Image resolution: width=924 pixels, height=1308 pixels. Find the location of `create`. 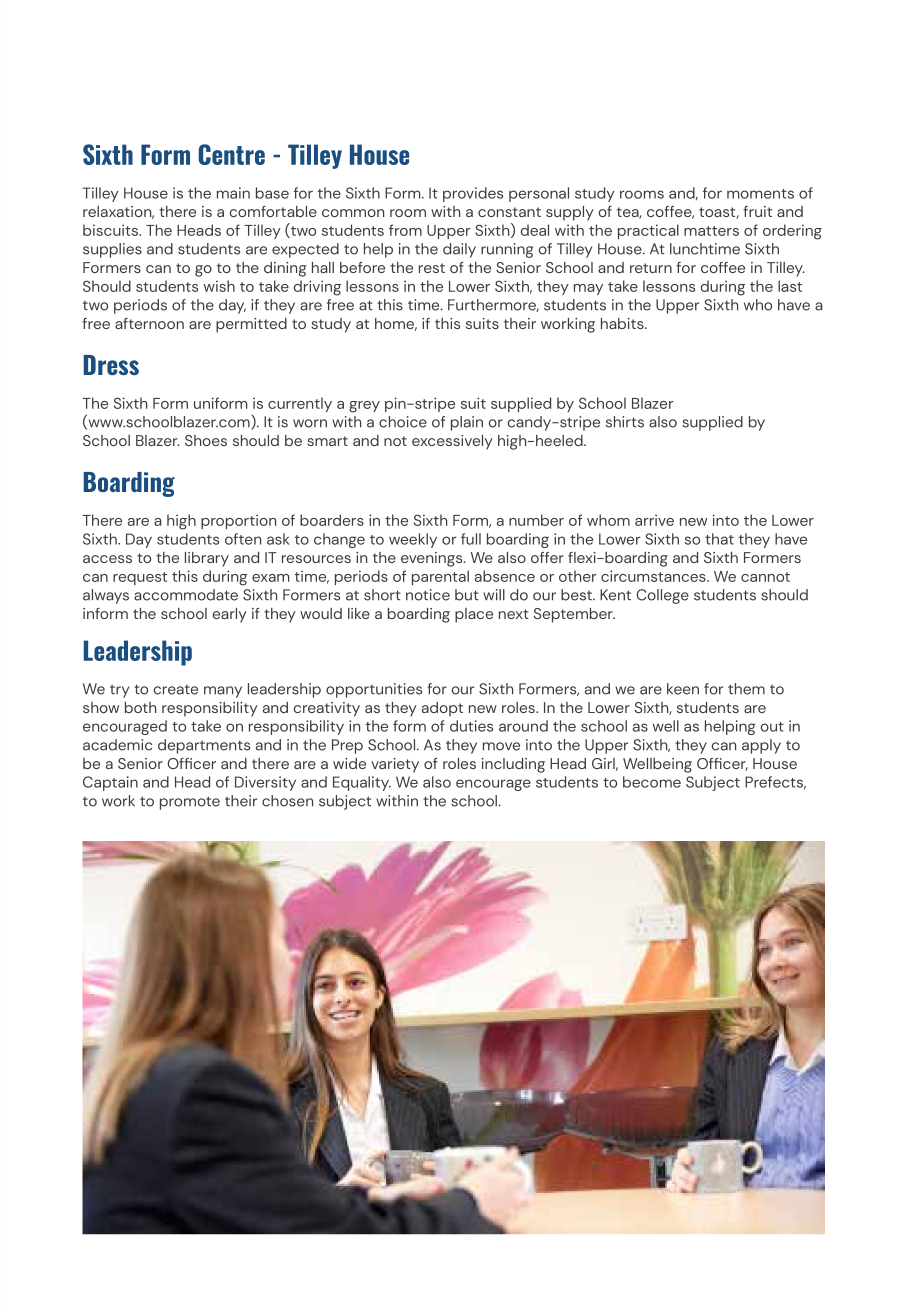

create is located at coordinates (176, 690).
